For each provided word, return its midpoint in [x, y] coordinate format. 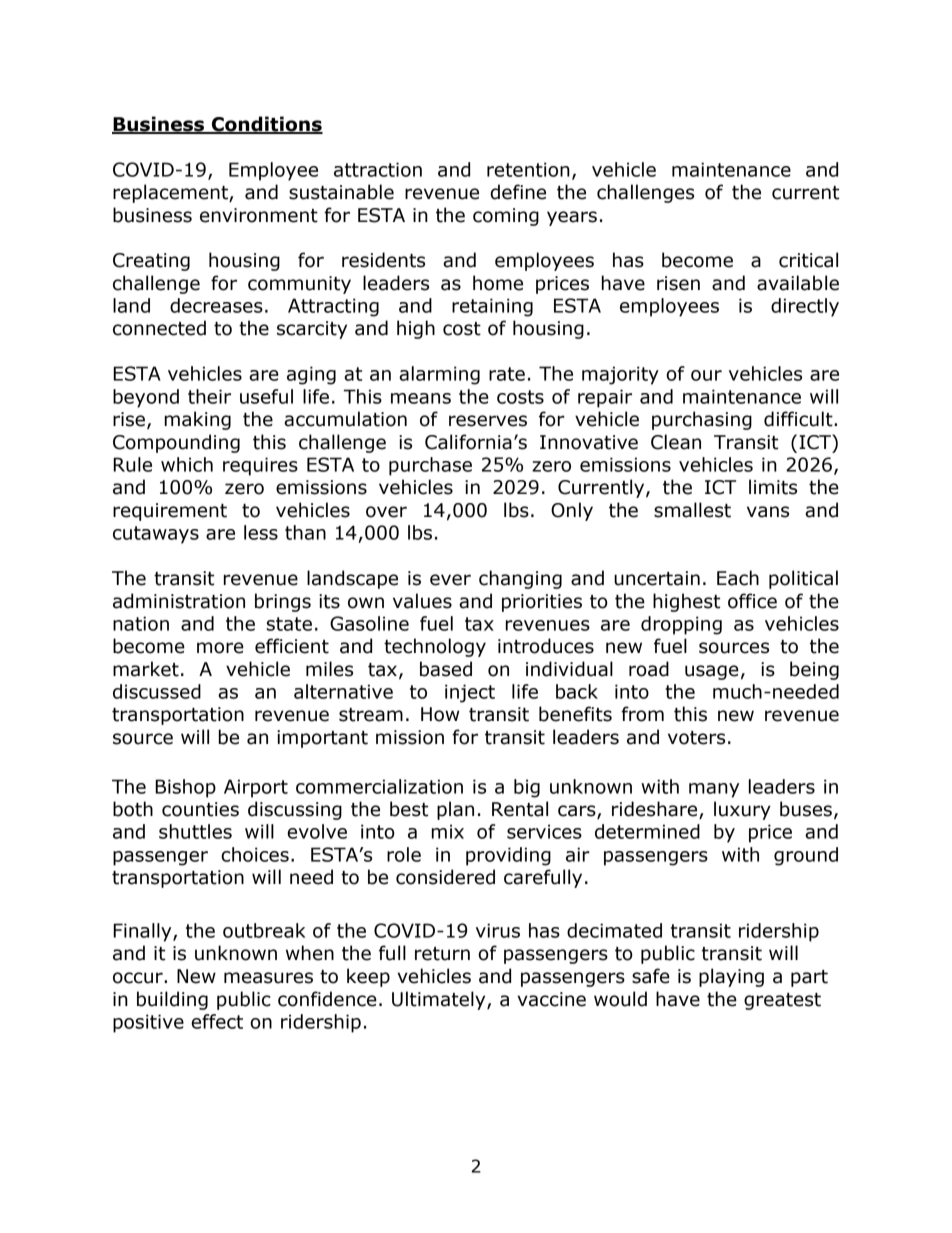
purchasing [702, 420]
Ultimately [440, 1000]
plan [455, 810]
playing [731, 977]
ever [450, 580]
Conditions [266, 125]
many [714, 790]
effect [217, 1021]
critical [808, 260]
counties [200, 809]
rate [507, 374]
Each [738, 578]
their [209, 396]
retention [528, 169]
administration [179, 601]
